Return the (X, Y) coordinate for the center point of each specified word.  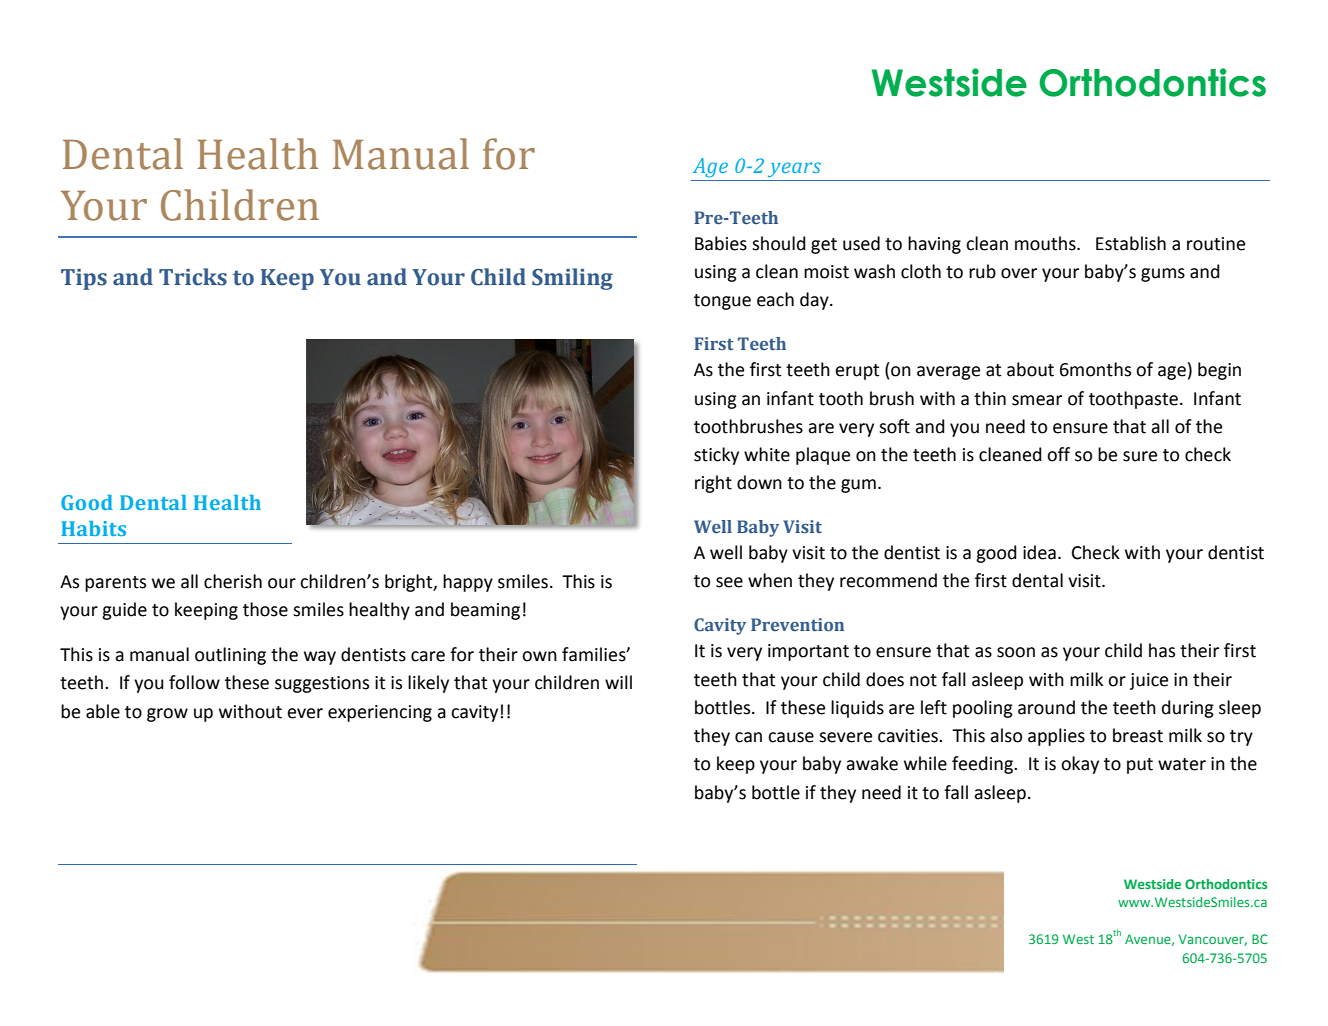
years (794, 171)
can (748, 737)
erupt (857, 372)
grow (167, 715)
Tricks (193, 277)
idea (1039, 552)
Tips (84, 279)
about (1030, 369)
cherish (233, 581)
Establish (1131, 243)
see (729, 582)
